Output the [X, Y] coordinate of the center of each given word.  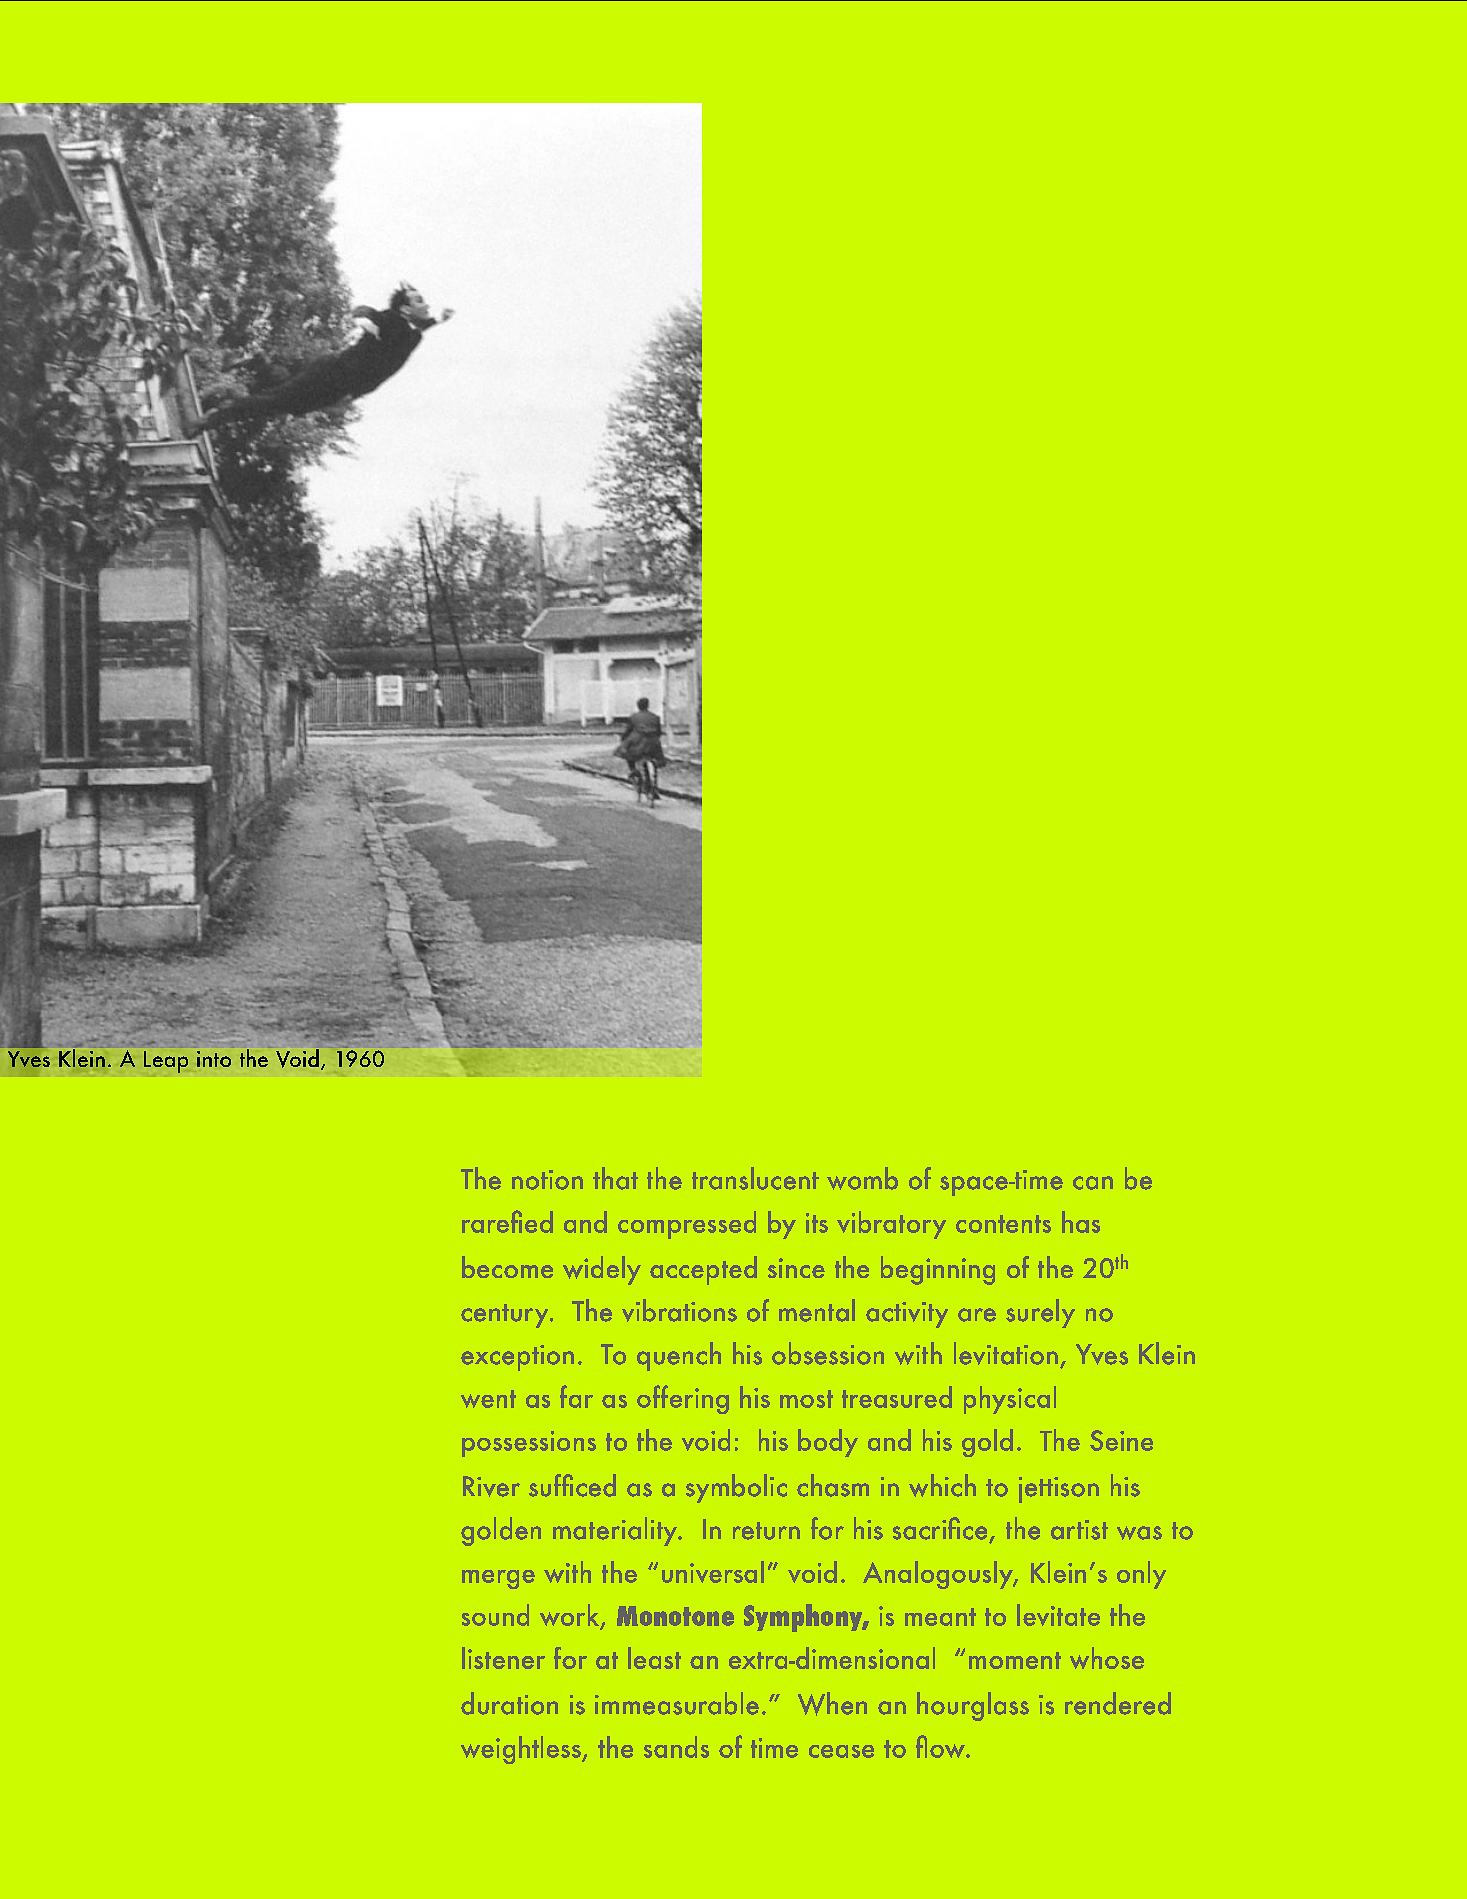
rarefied [507, 1221]
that [615, 1178]
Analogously [939, 1575]
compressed [687, 1225]
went [488, 1399]
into [214, 1059]
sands [676, 1747]
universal [713, 1572]
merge [498, 1579]
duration [509, 1703]
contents [1003, 1224]
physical [1010, 1400]
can [1093, 1183]
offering [683, 1399]
